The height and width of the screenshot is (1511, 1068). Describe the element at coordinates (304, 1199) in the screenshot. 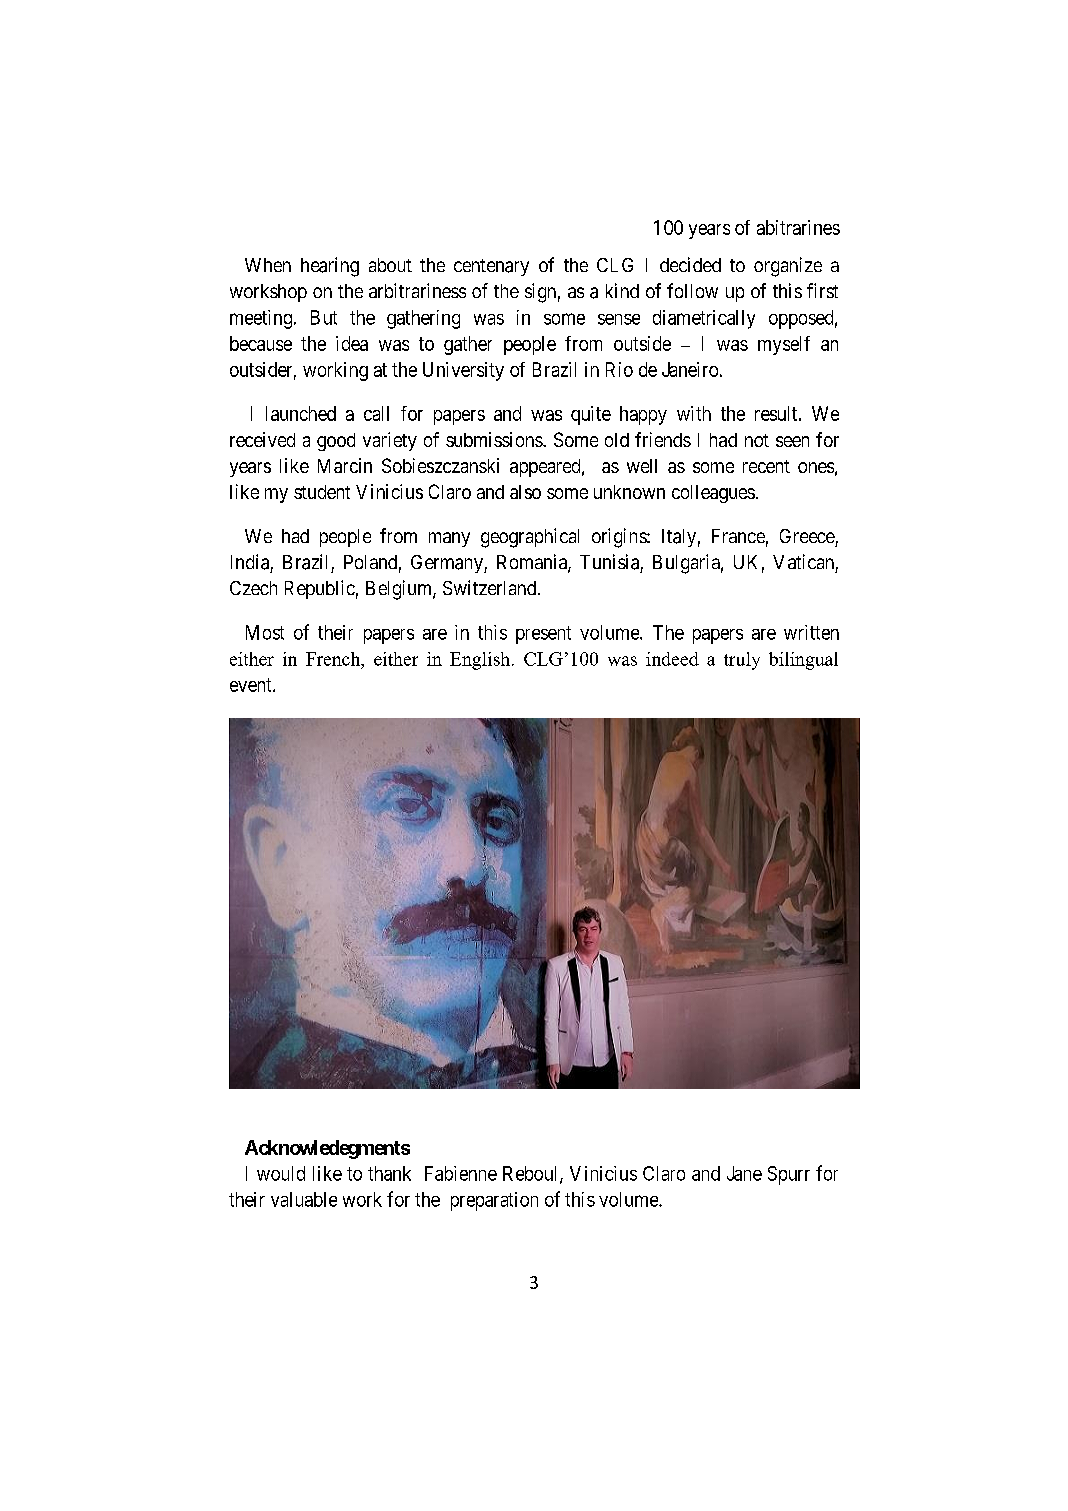

I see `valuable` at that location.
